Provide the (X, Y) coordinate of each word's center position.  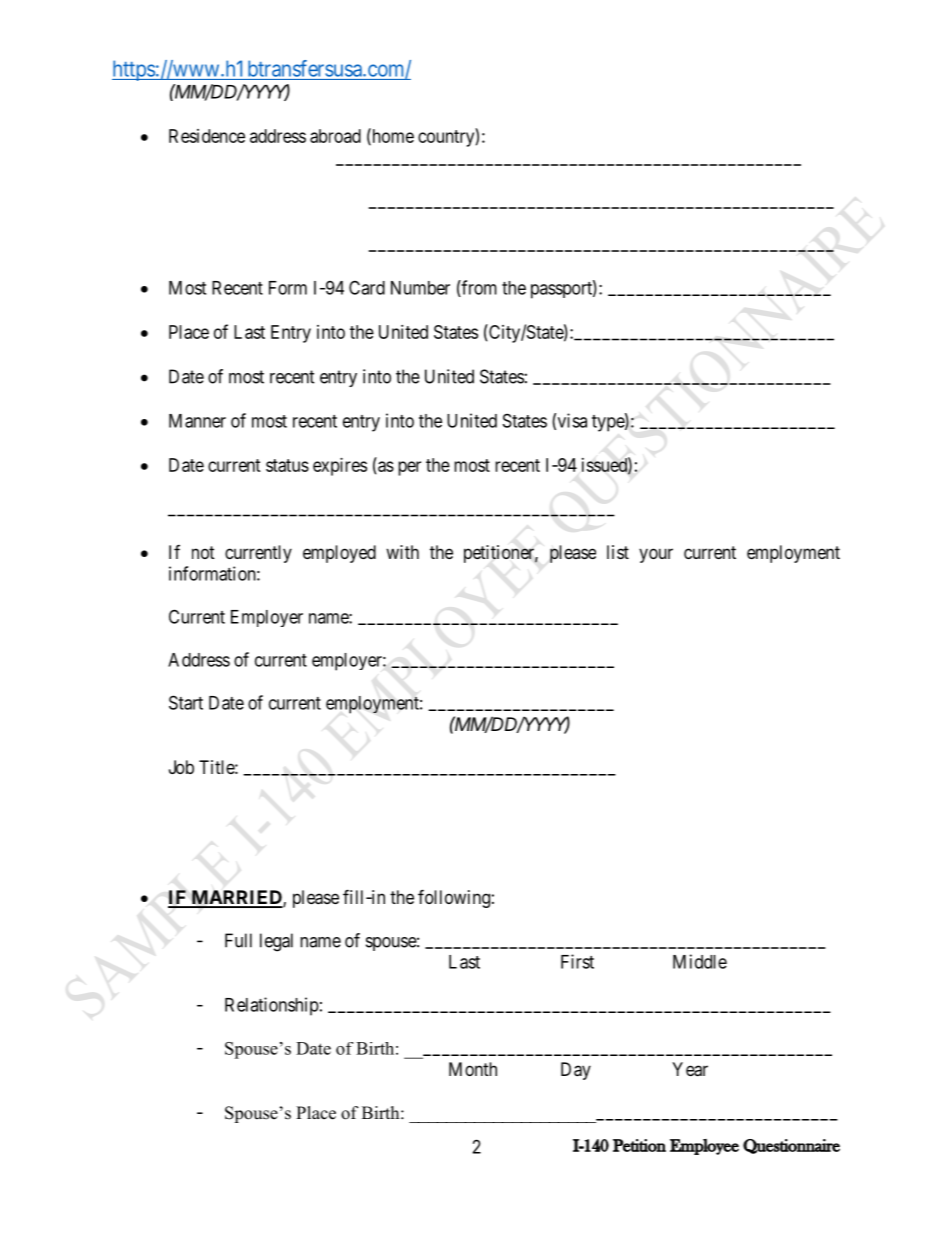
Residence (207, 136)
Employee (704, 1147)
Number (420, 288)
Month (473, 1069)
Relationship (272, 1006)
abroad (335, 136)
